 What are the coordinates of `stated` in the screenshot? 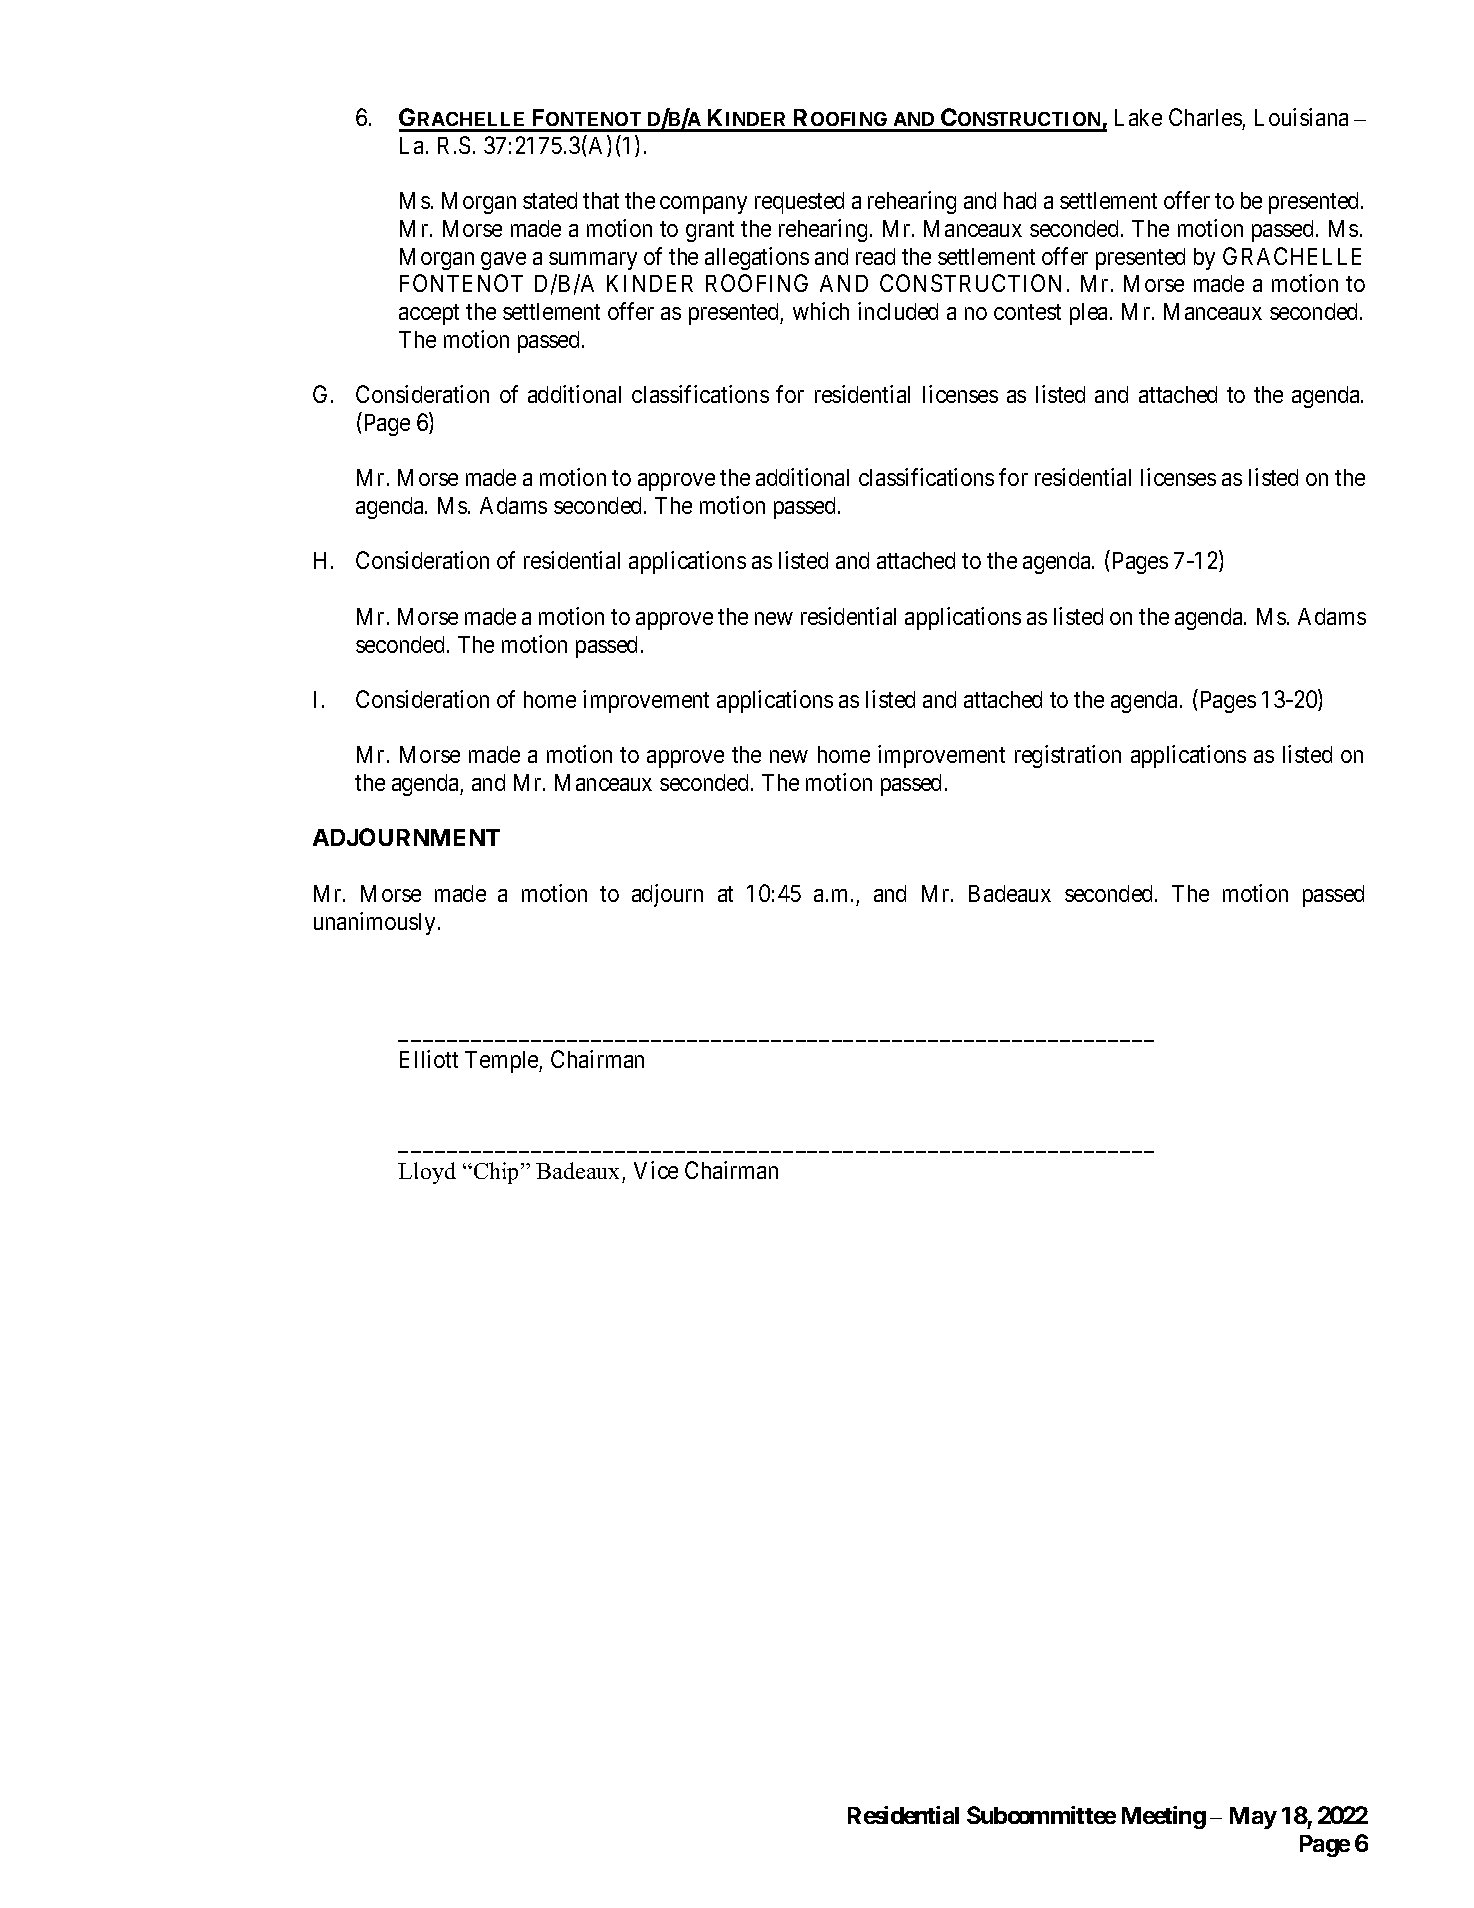 It's located at (550, 200).
